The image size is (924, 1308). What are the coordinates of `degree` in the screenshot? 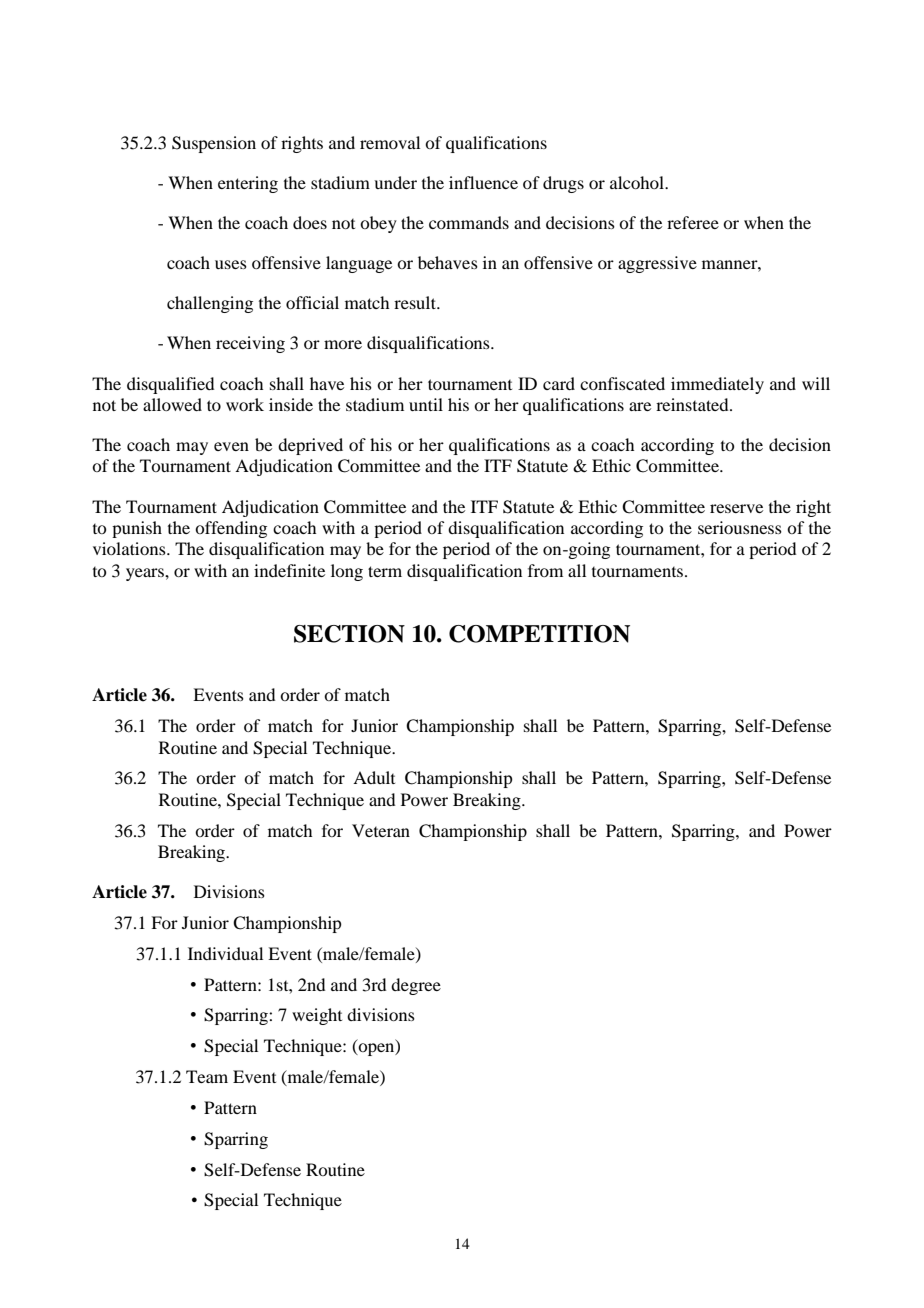 It's located at (416, 986).
